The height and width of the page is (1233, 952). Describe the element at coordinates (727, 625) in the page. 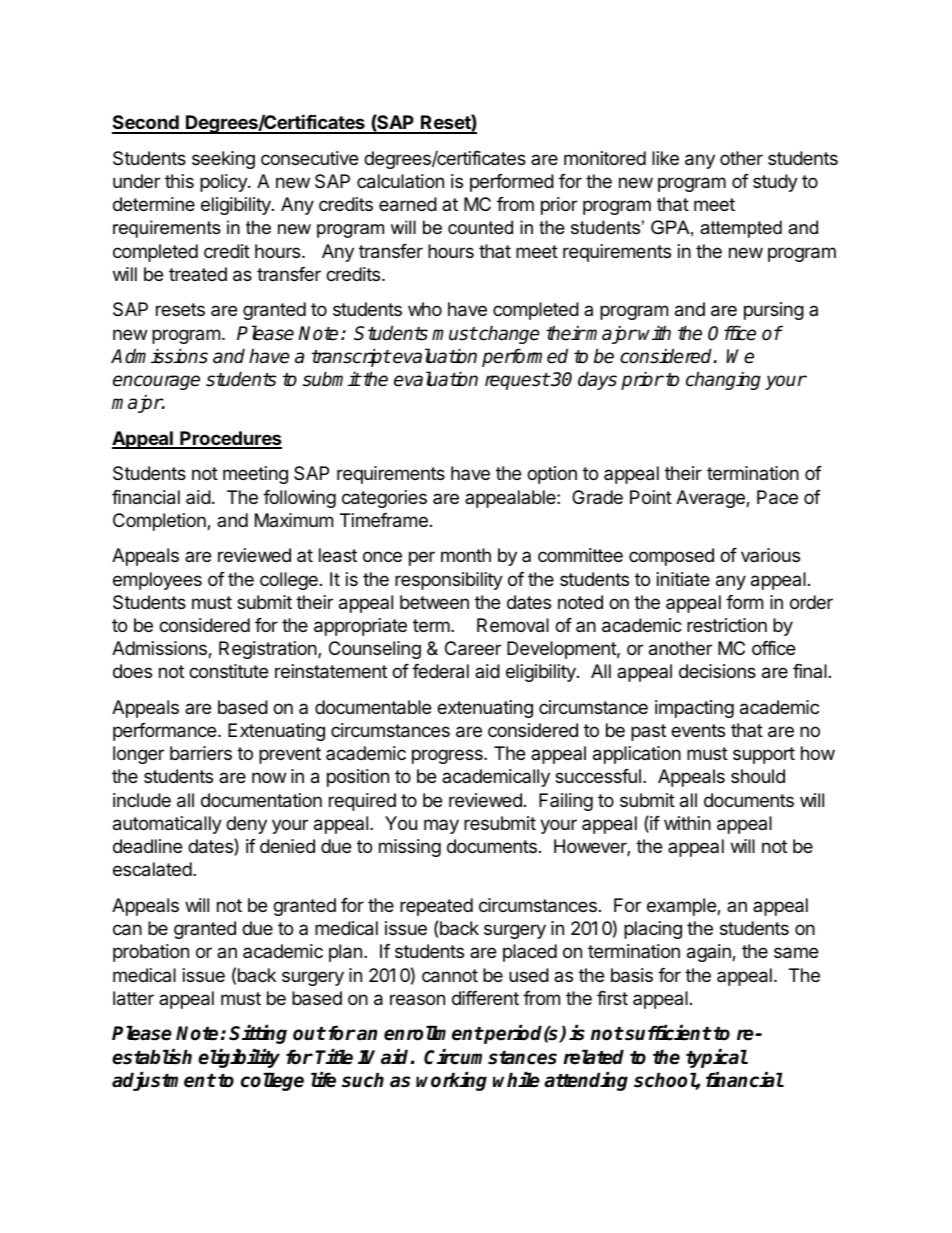

I see `restriction` at that location.
